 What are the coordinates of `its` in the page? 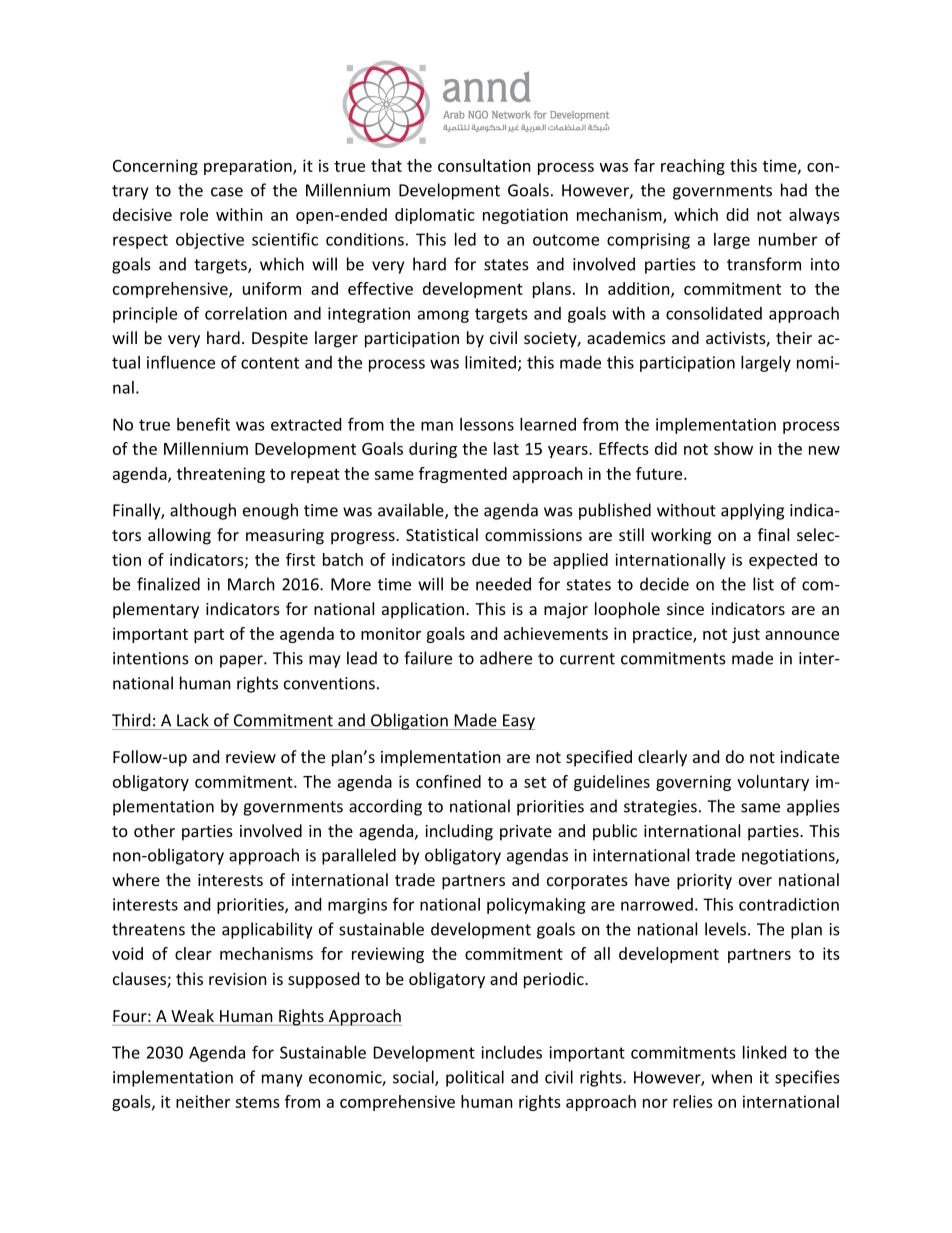 It's located at (831, 953).
